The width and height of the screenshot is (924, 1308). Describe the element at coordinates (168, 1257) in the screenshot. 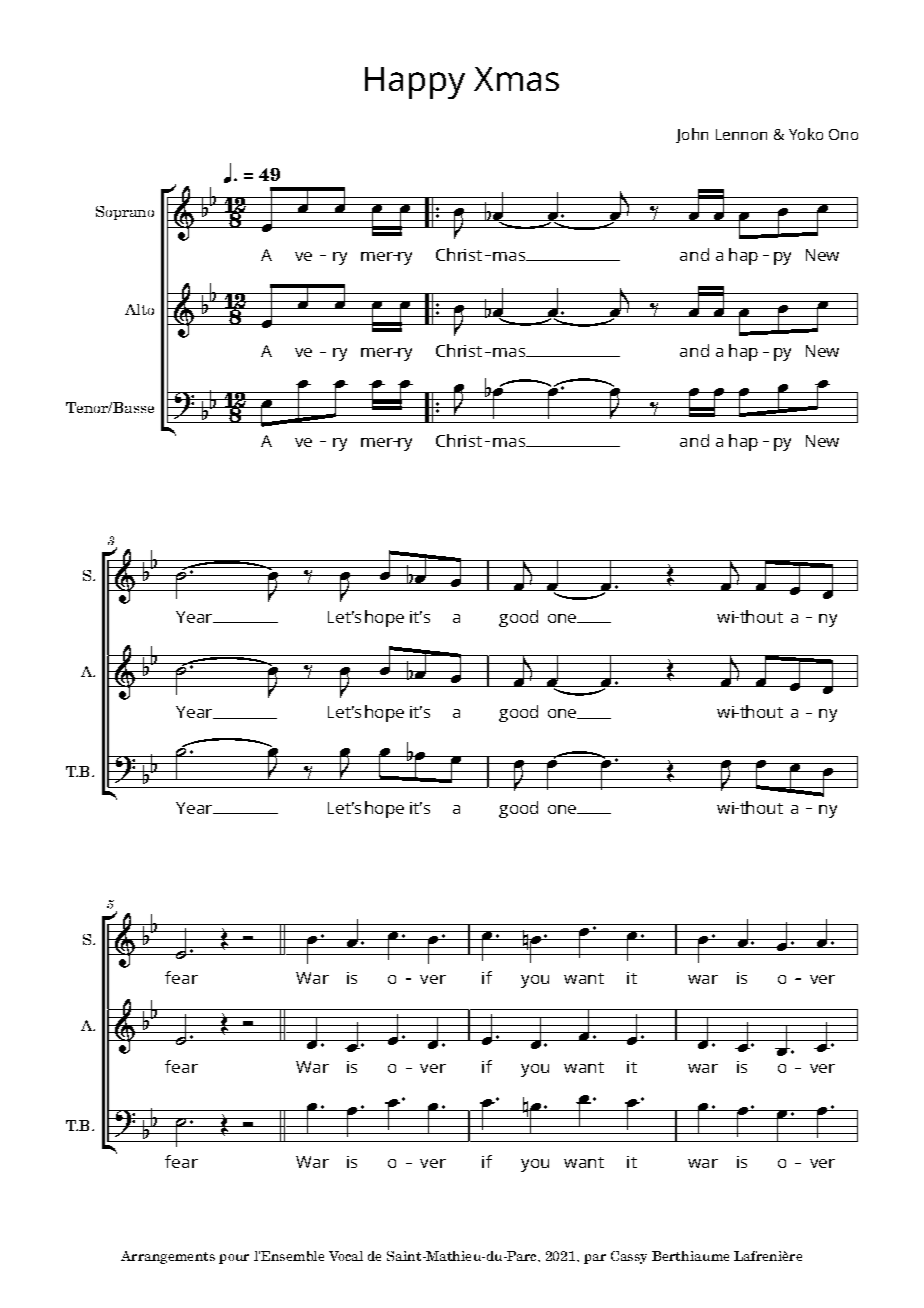

I see `Arrangements` at that location.
